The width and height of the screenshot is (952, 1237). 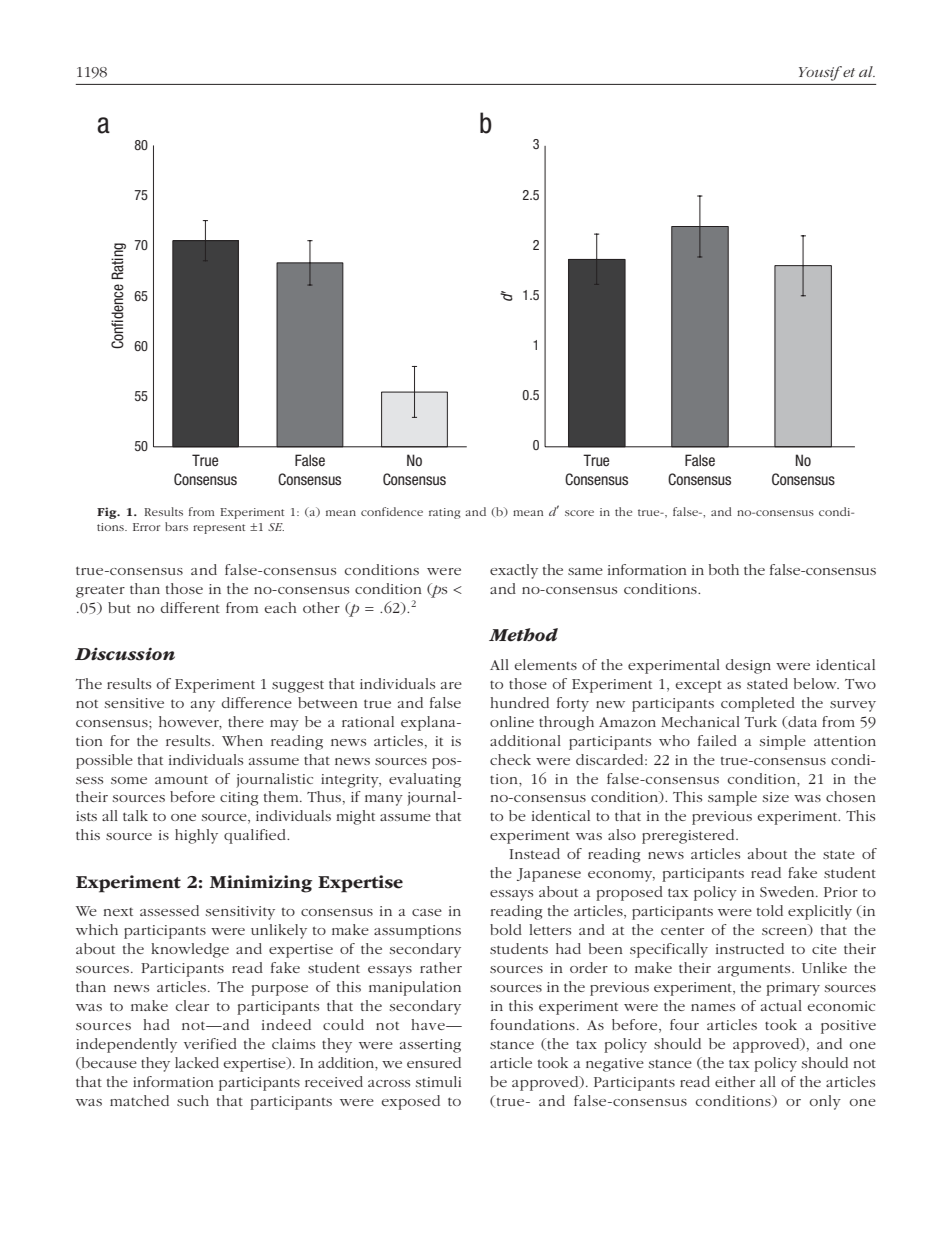 What do you see at coordinates (176, 526) in the screenshot?
I see `bars` at bounding box center [176, 526].
